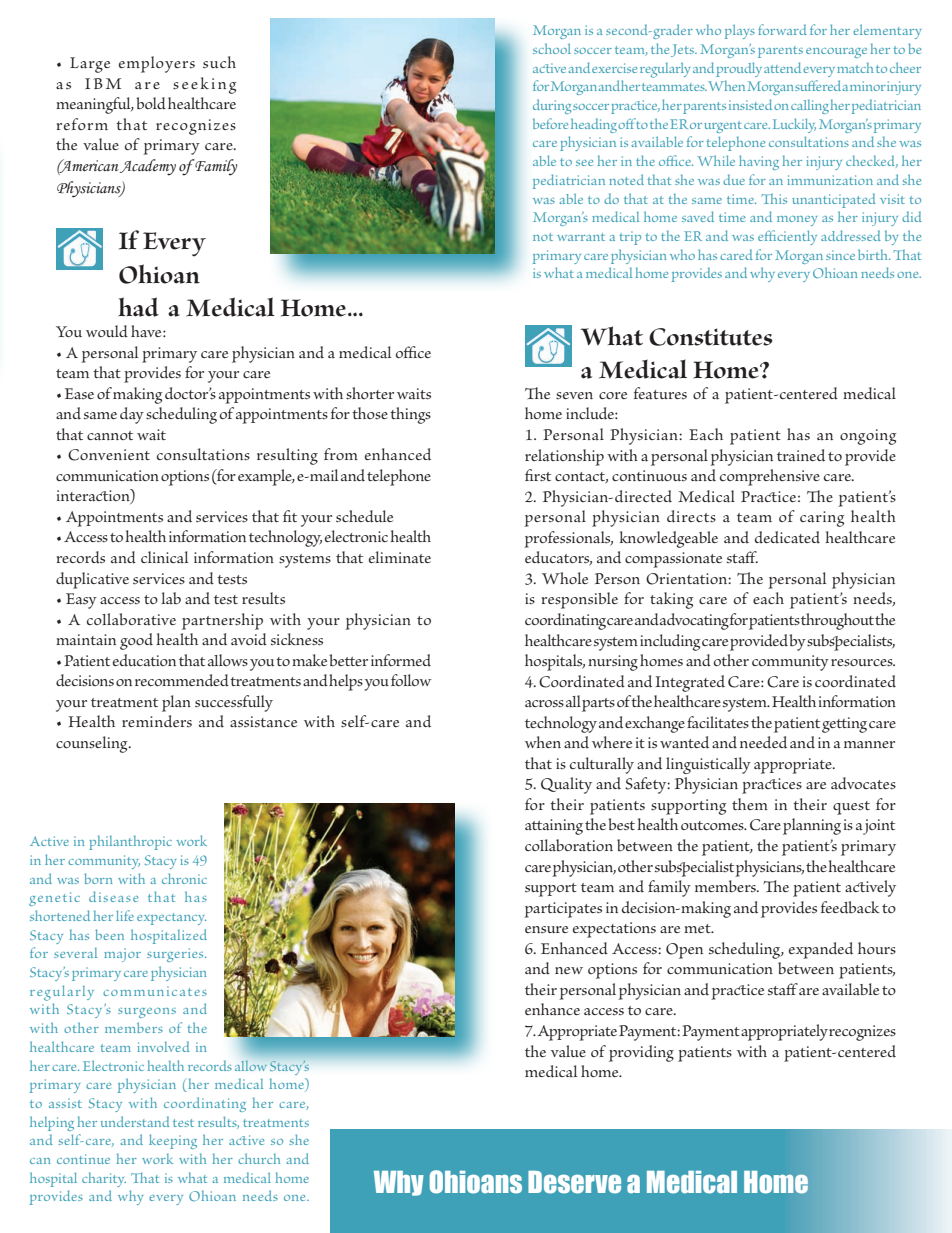 The width and height of the screenshot is (952, 1233). What do you see at coordinates (782, 67) in the screenshot?
I see `attend` at bounding box center [782, 67].
